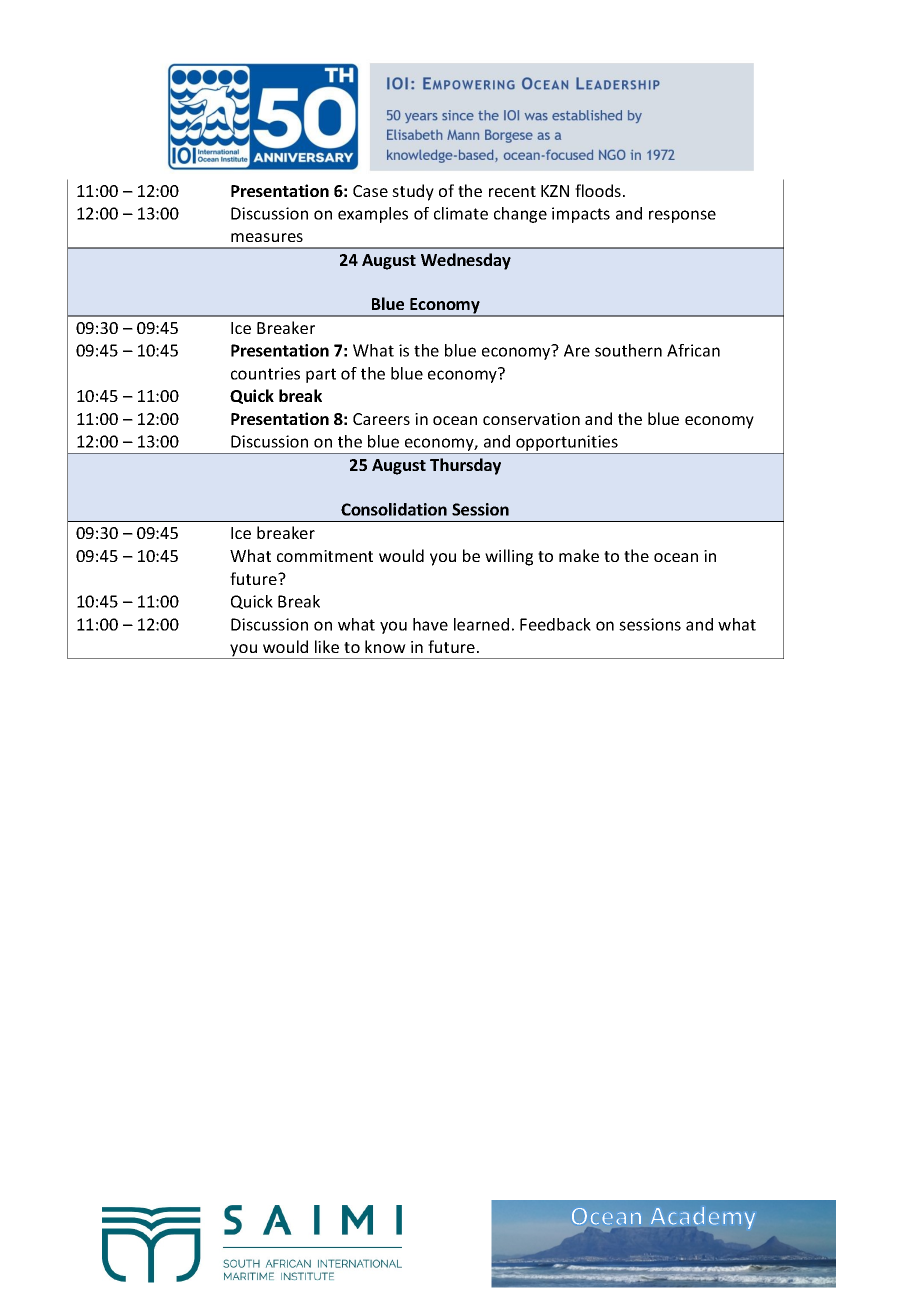 Image resolution: width=924 pixels, height=1308 pixels. I want to click on response, so click(682, 216).
